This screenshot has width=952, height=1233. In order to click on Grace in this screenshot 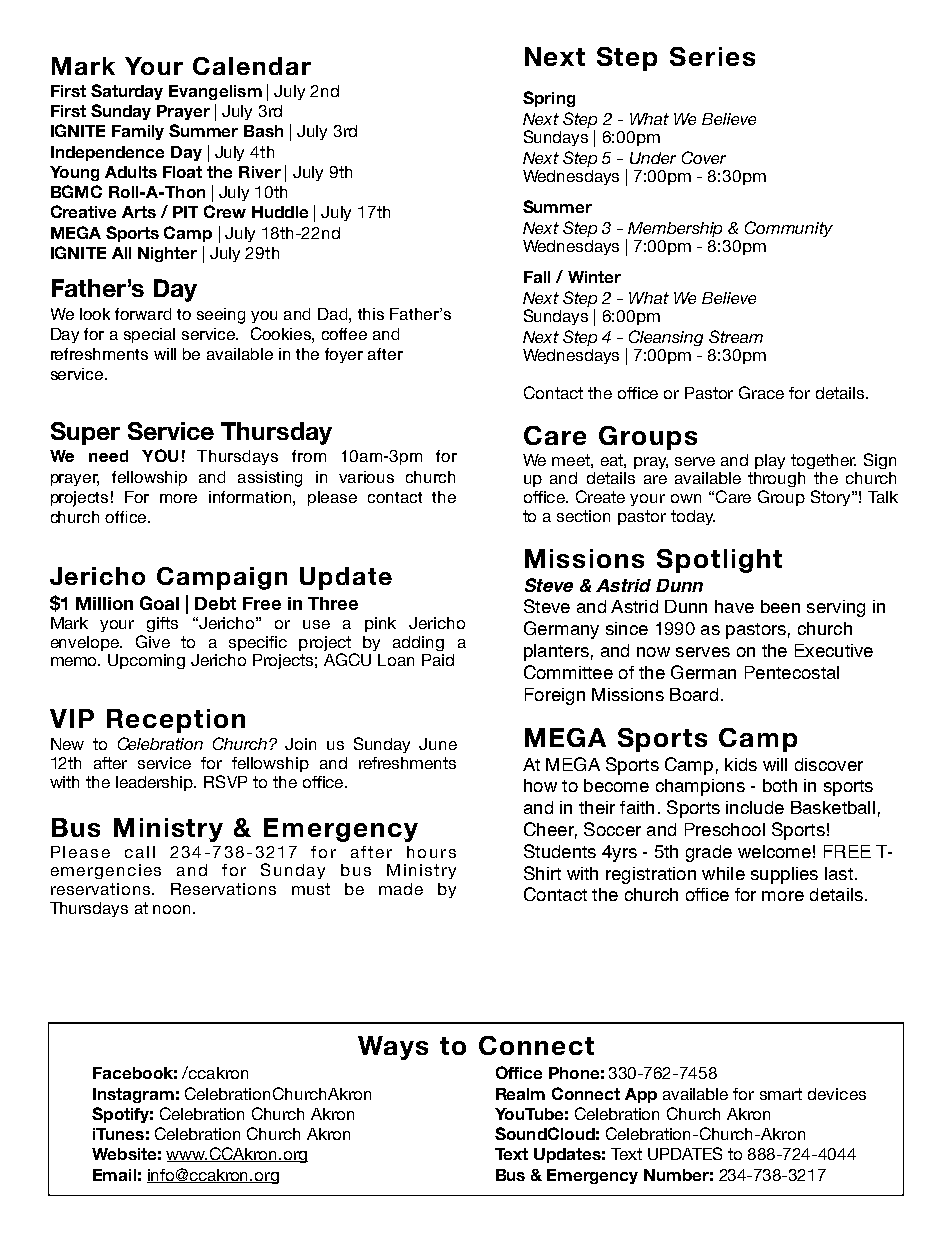, I will do `click(761, 392)`.
